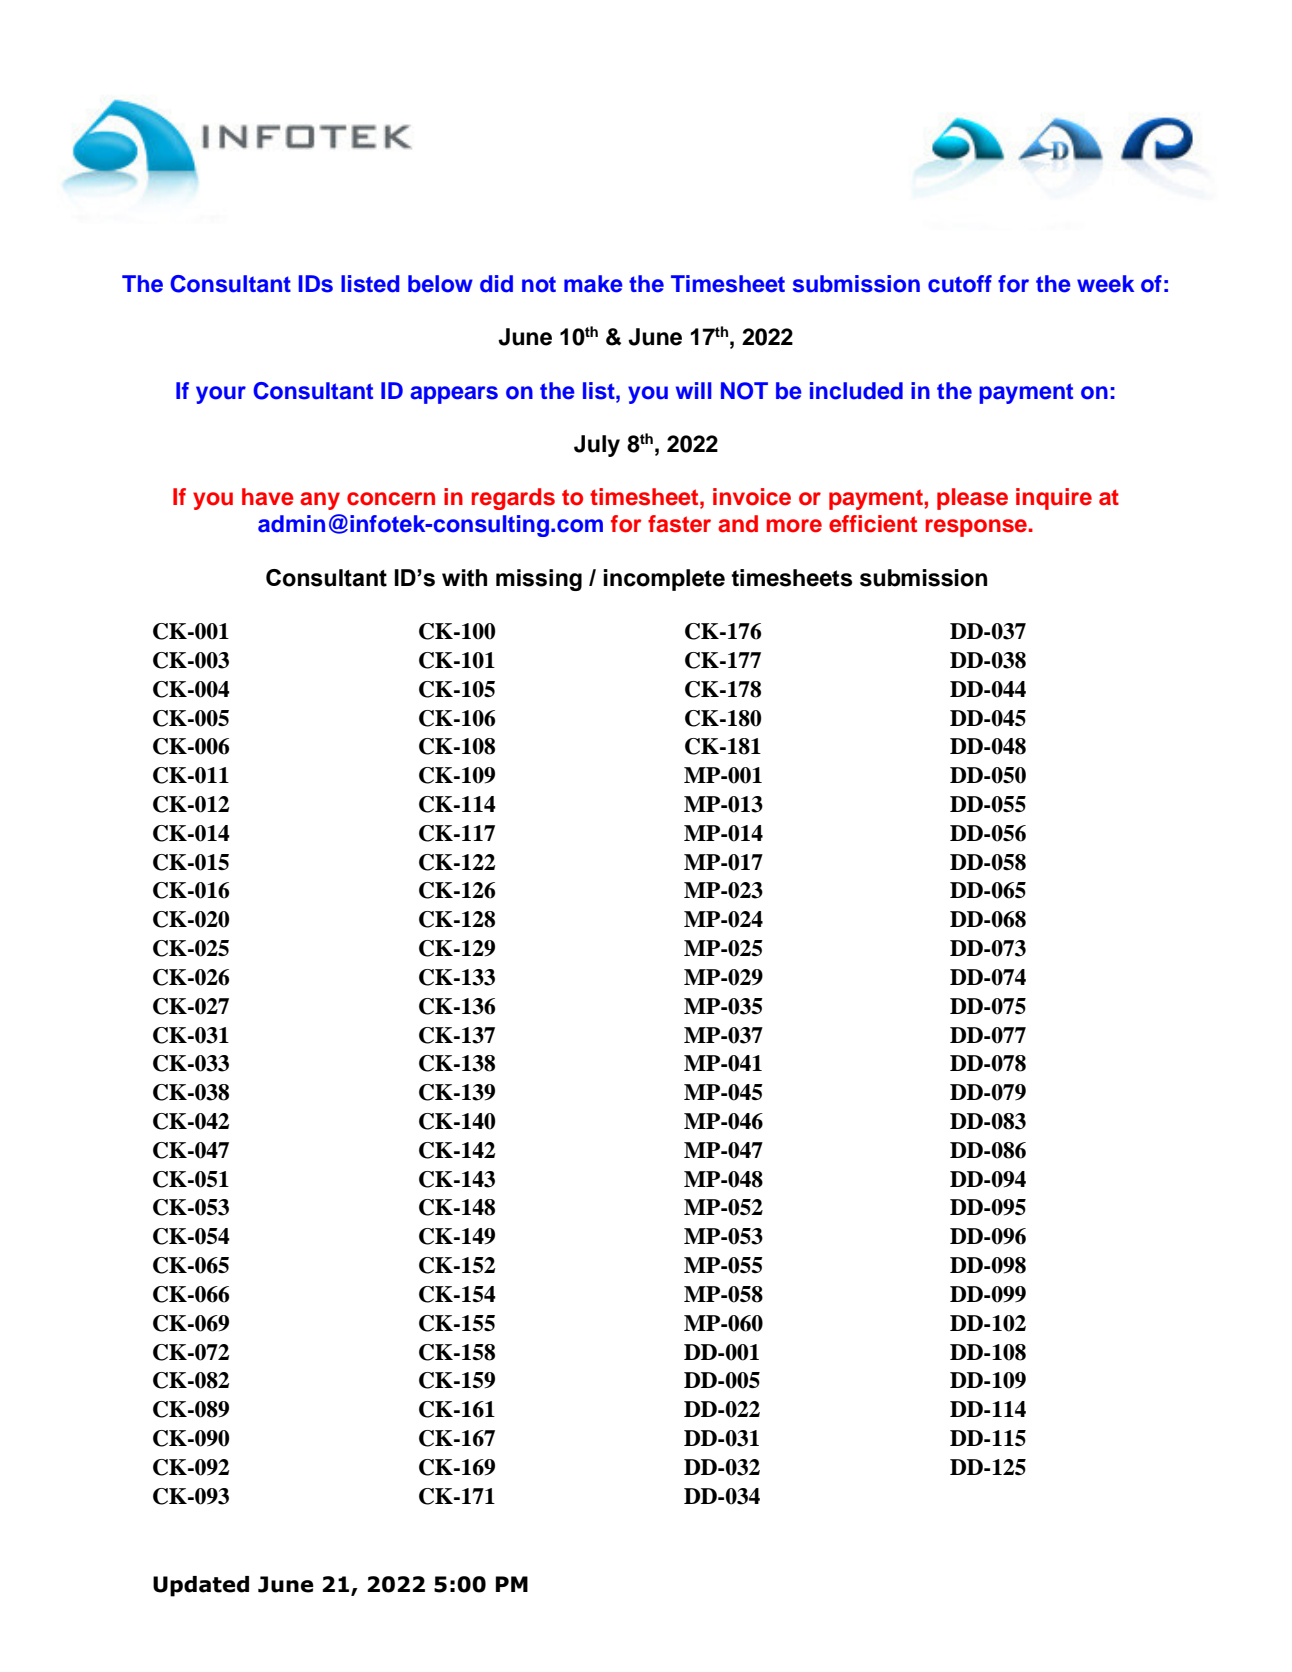 This page has width=1292, height=1672. I want to click on cutoff, so click(960, 284).
